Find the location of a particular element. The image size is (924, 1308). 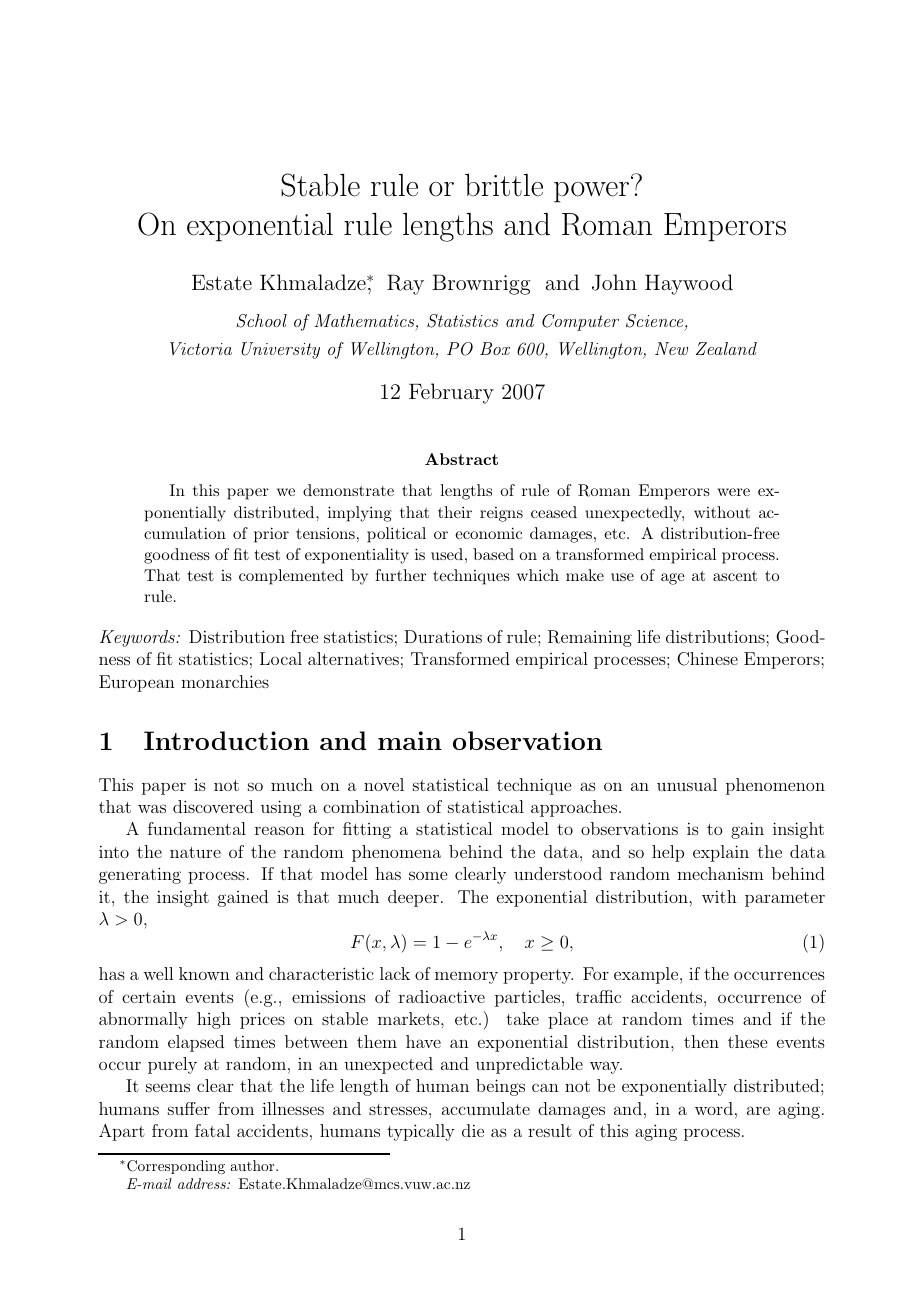

brittle is located at coordinates (504, 185).
